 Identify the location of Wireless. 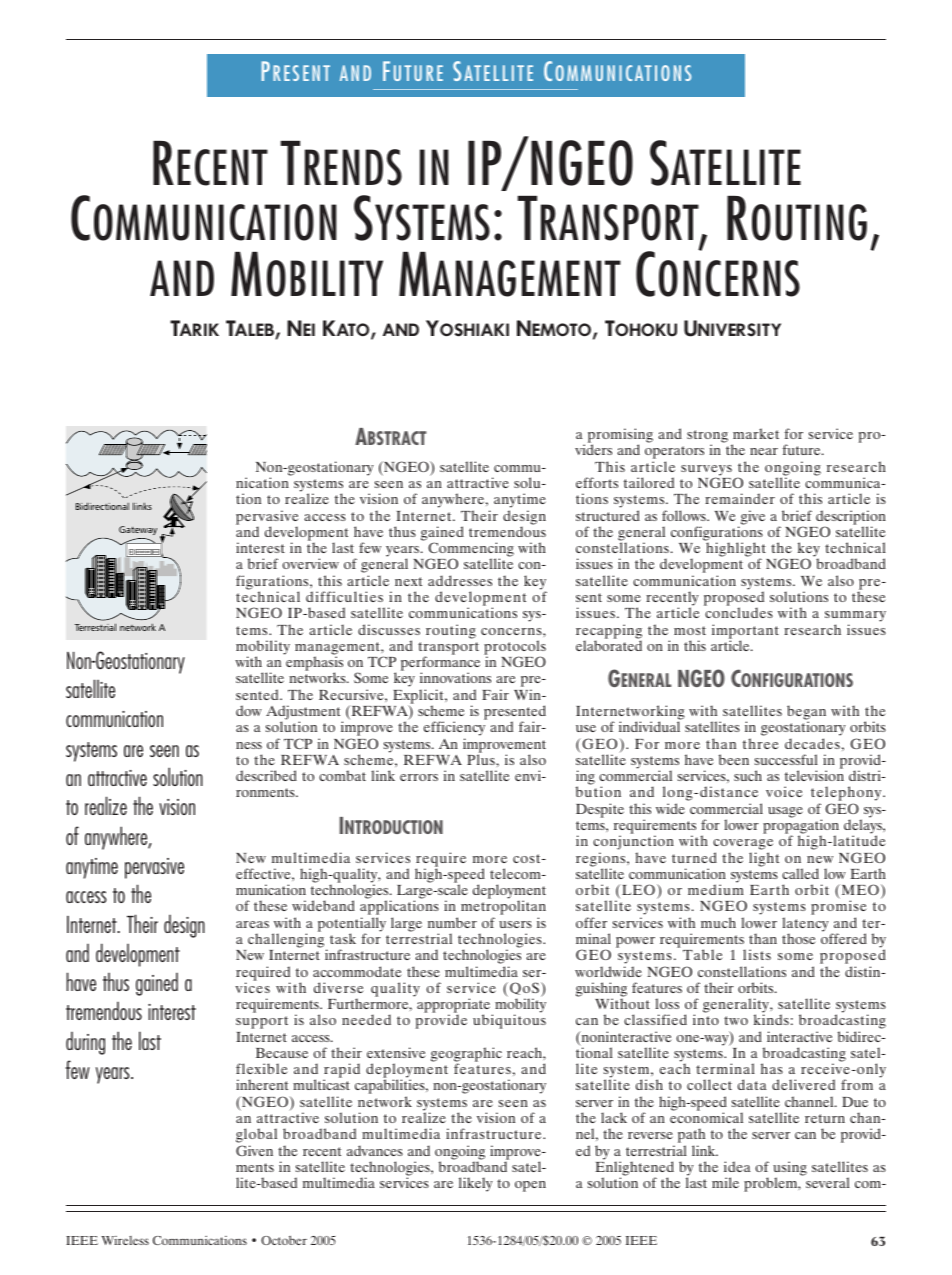
(125, 1240).
